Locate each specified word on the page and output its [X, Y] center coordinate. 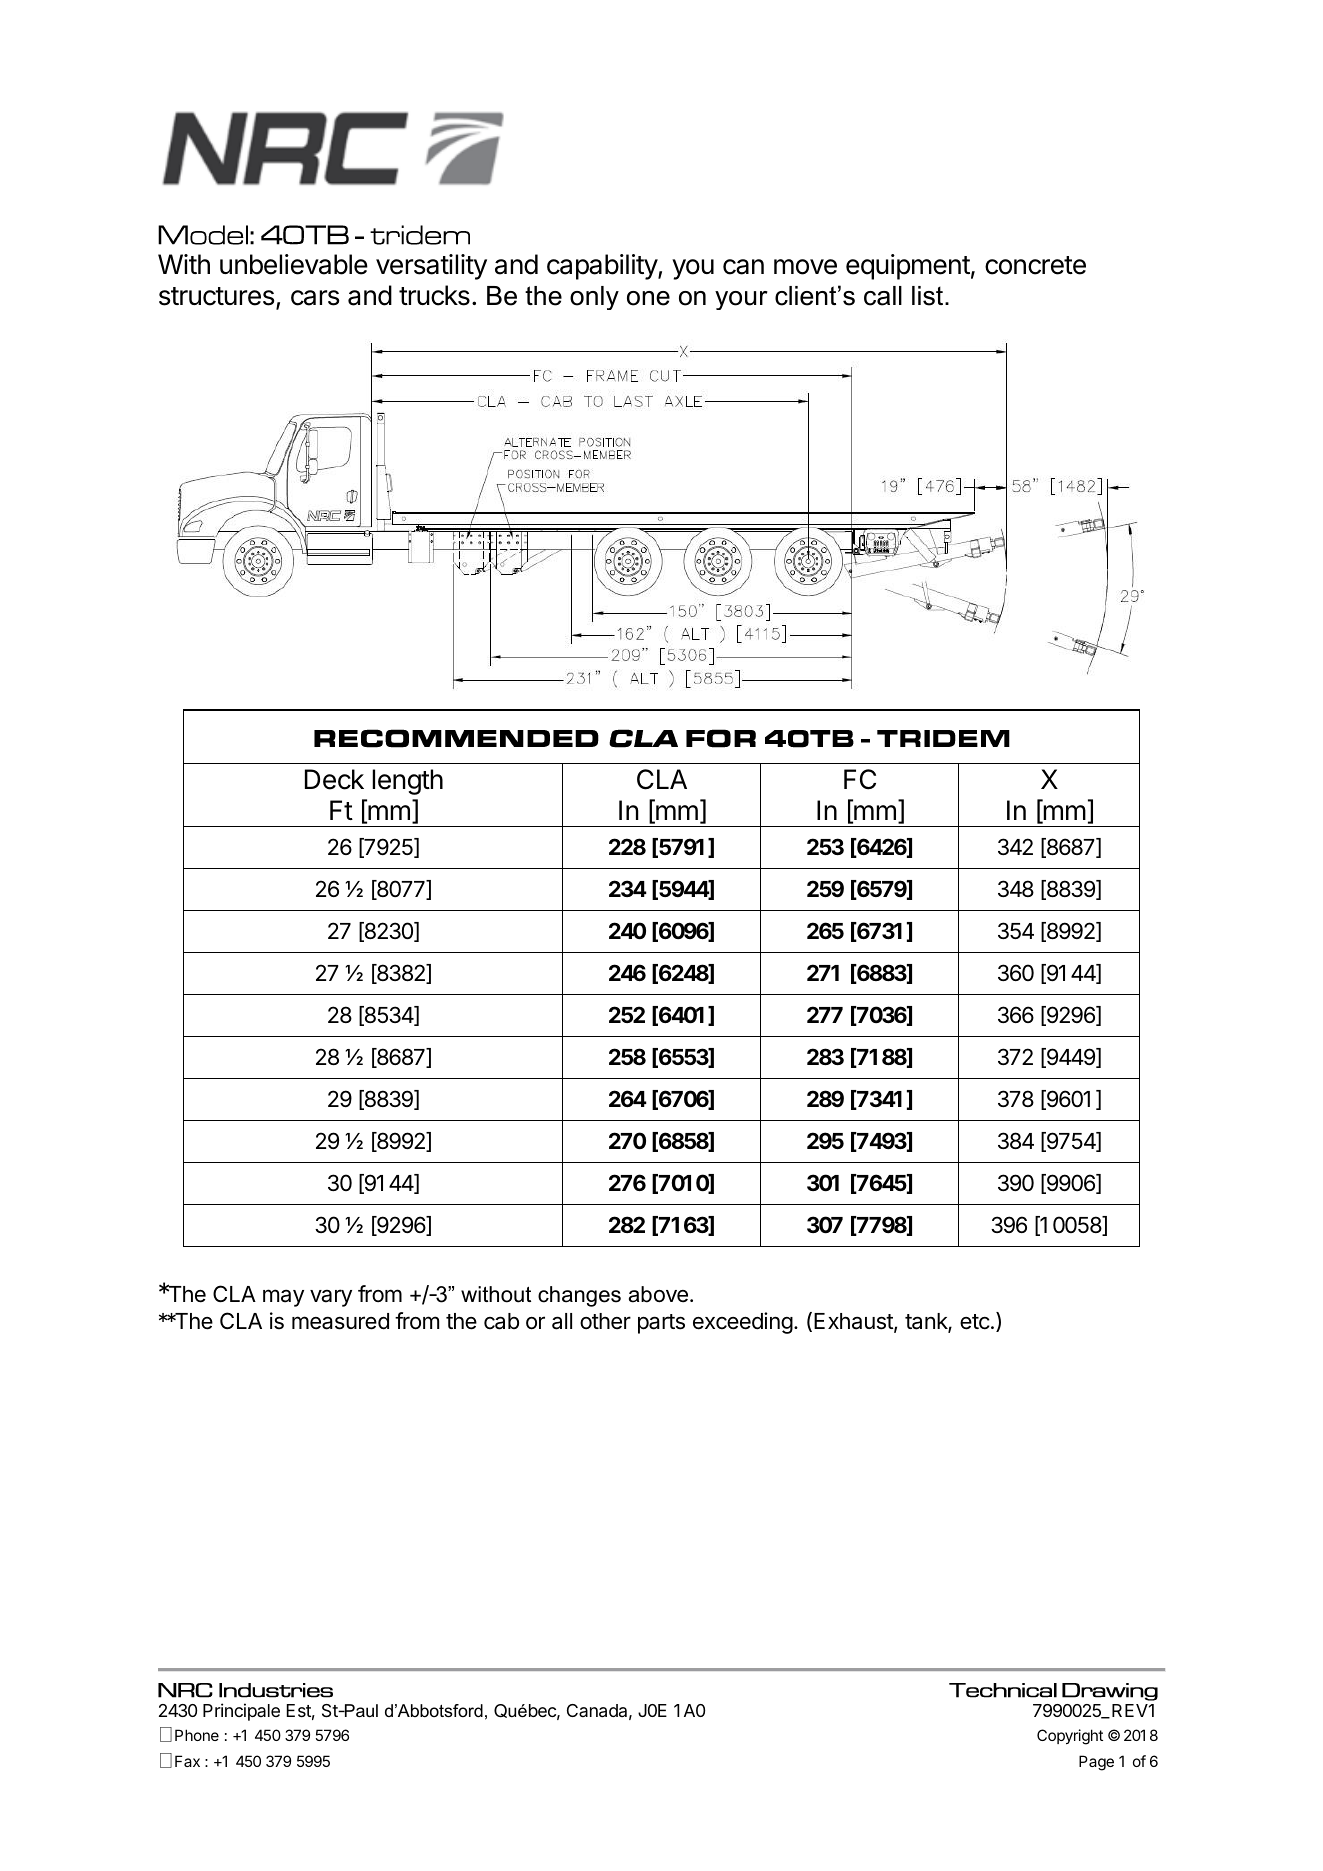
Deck [334, 779]
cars [315, 298]
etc [975, 1322]
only [594, 298]
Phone [197, 1735]
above [658, 1294]
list [929, 296]
